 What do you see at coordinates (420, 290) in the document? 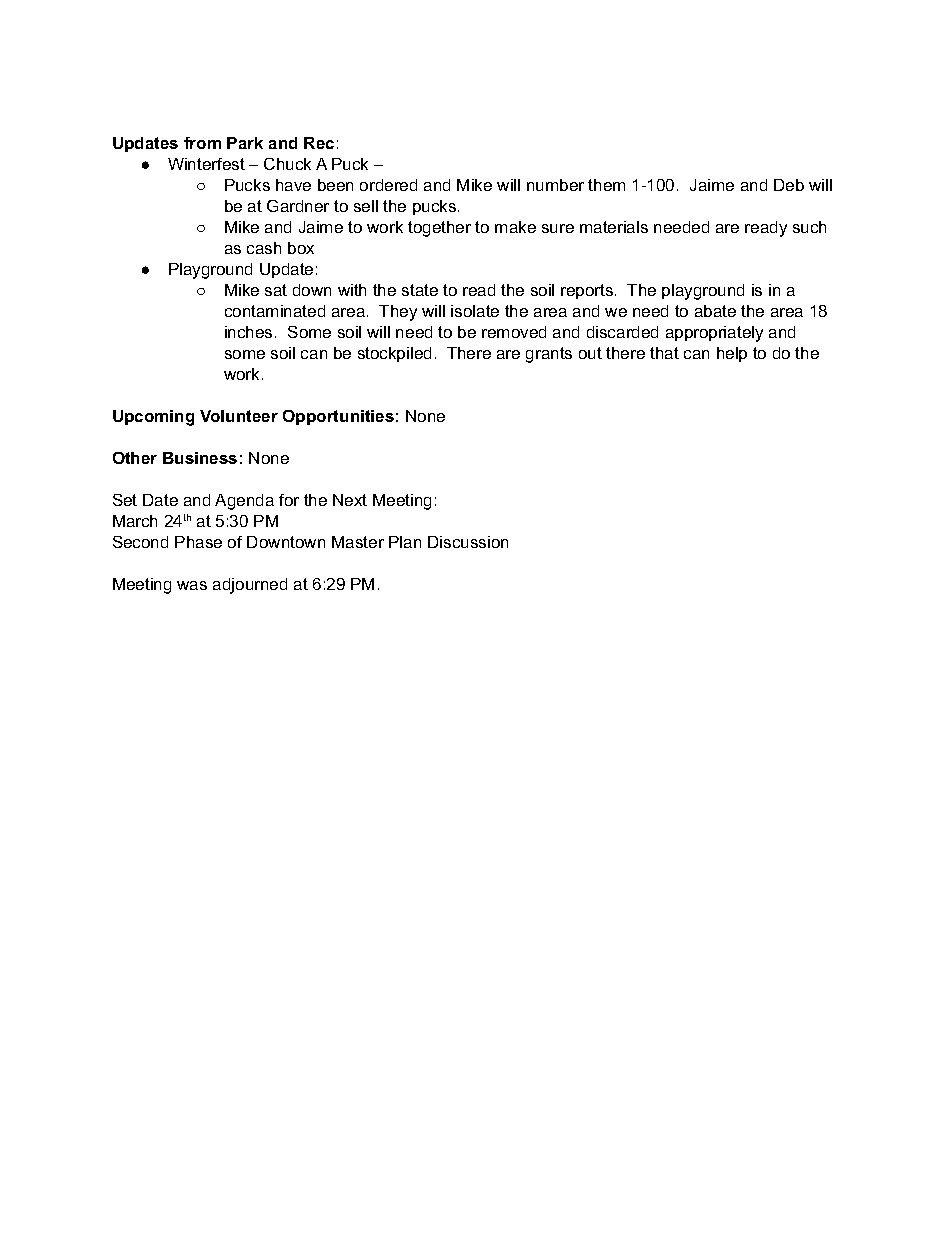
I see `state` at bounding box center [420, 290].
